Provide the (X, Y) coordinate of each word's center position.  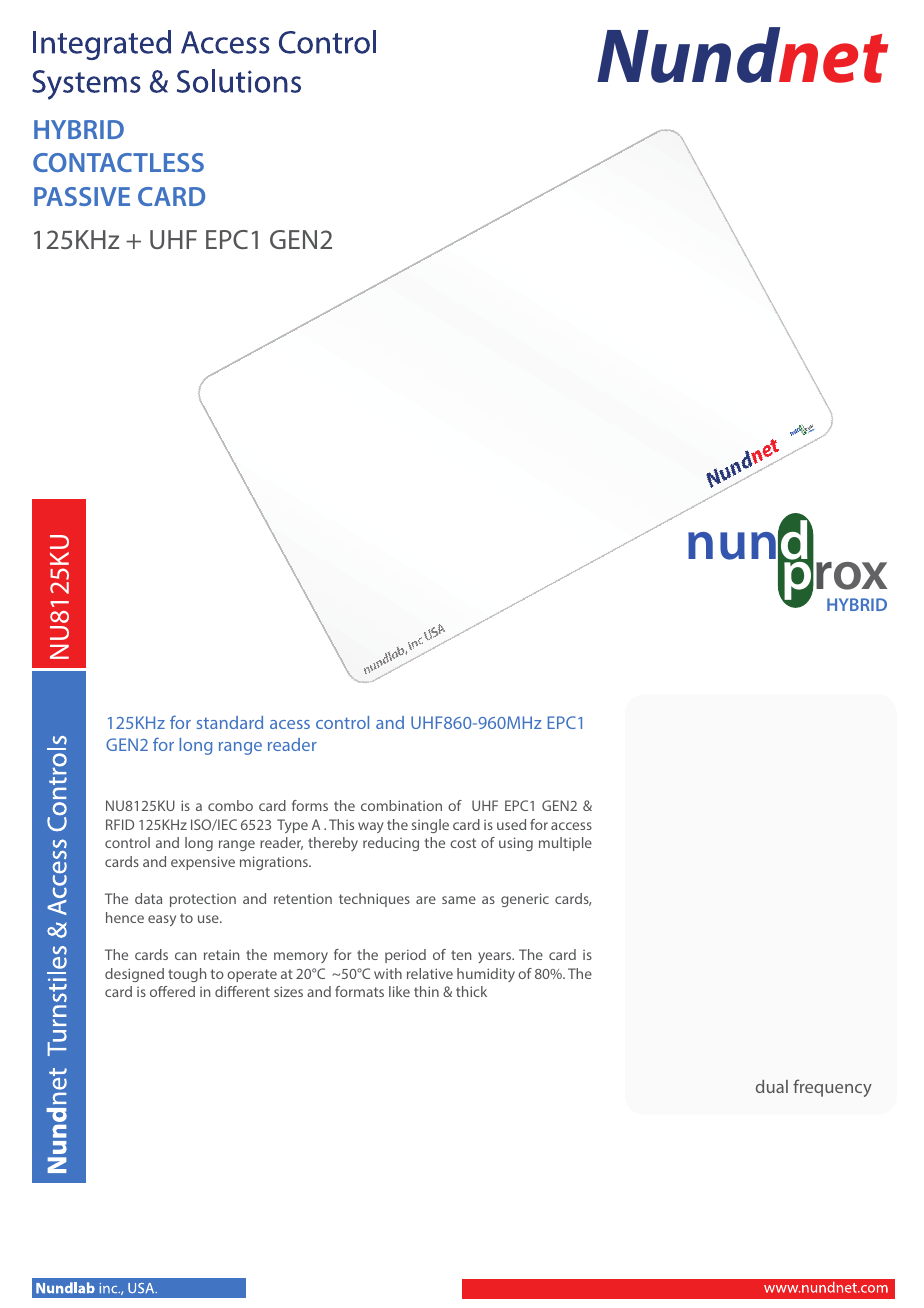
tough (187, 975)
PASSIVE (82, 196)
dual (772, 1086)
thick (471, 991)
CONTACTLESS (118, 162)
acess (290, 724)
